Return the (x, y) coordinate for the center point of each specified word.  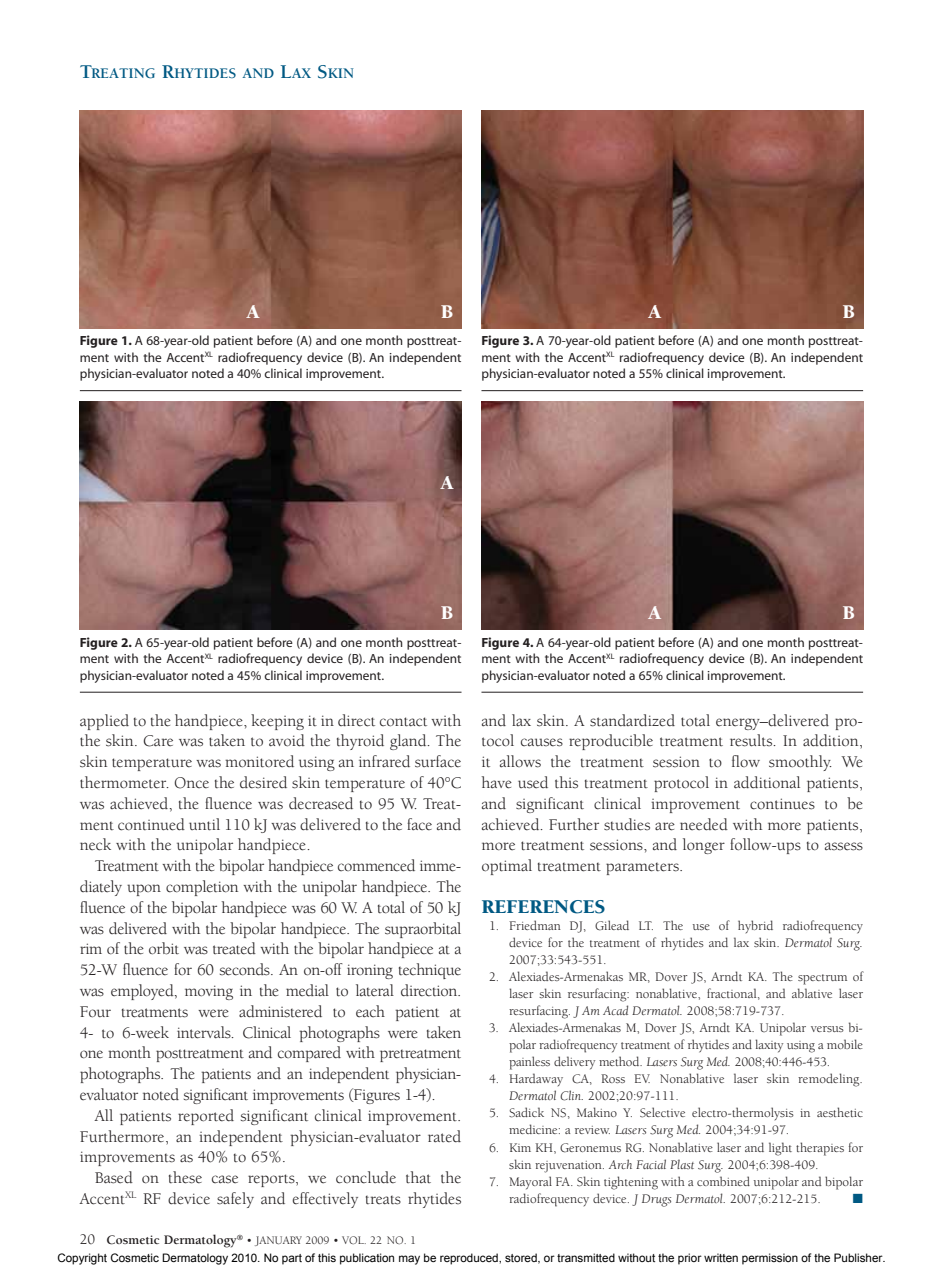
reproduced (470, 1259)
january (278, 1241)
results (752, 740)
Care (158, 741)
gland (409, 742)
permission (770, 1259)
